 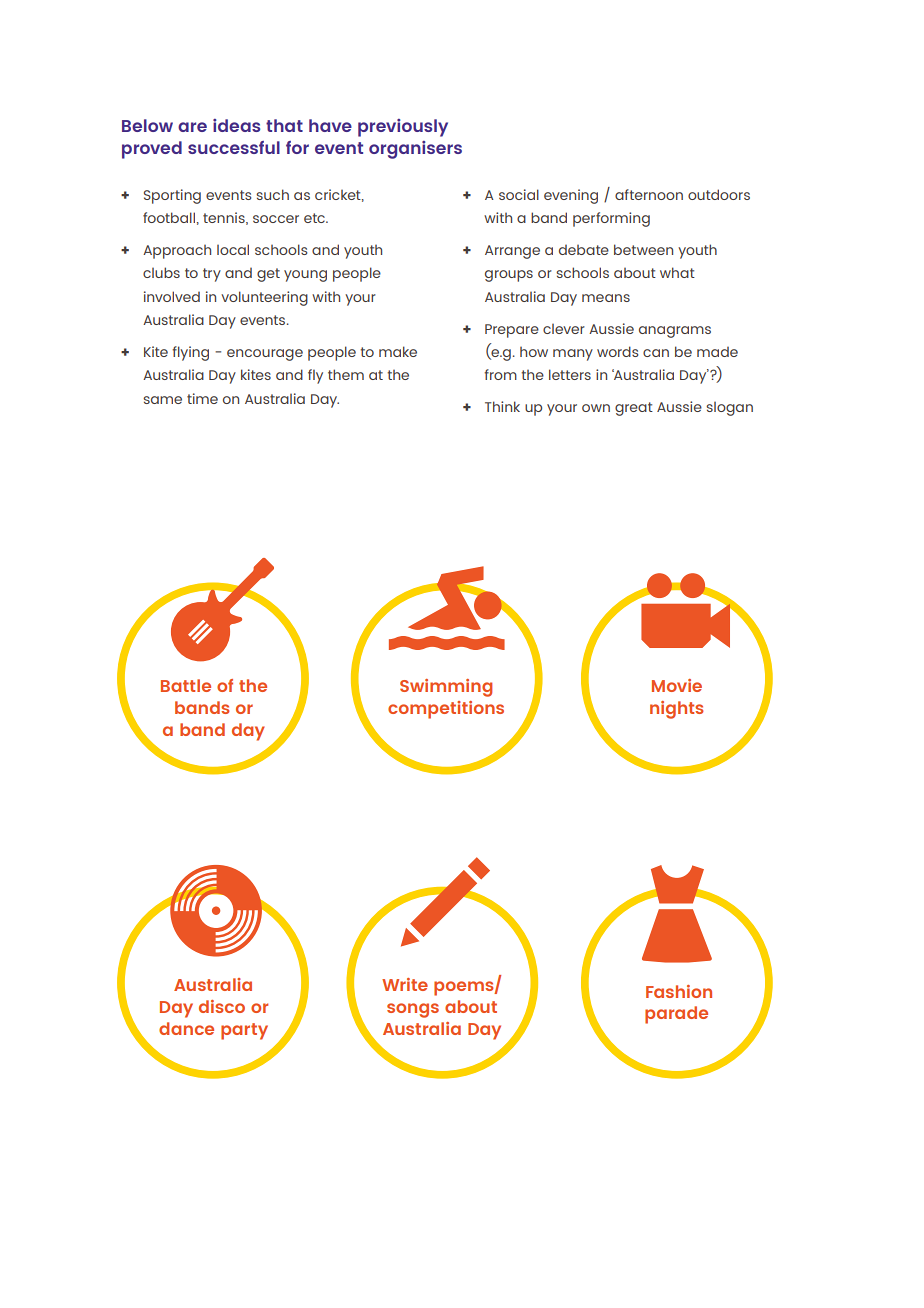 I want to click on afternoon, so click(x=649, y=194).
